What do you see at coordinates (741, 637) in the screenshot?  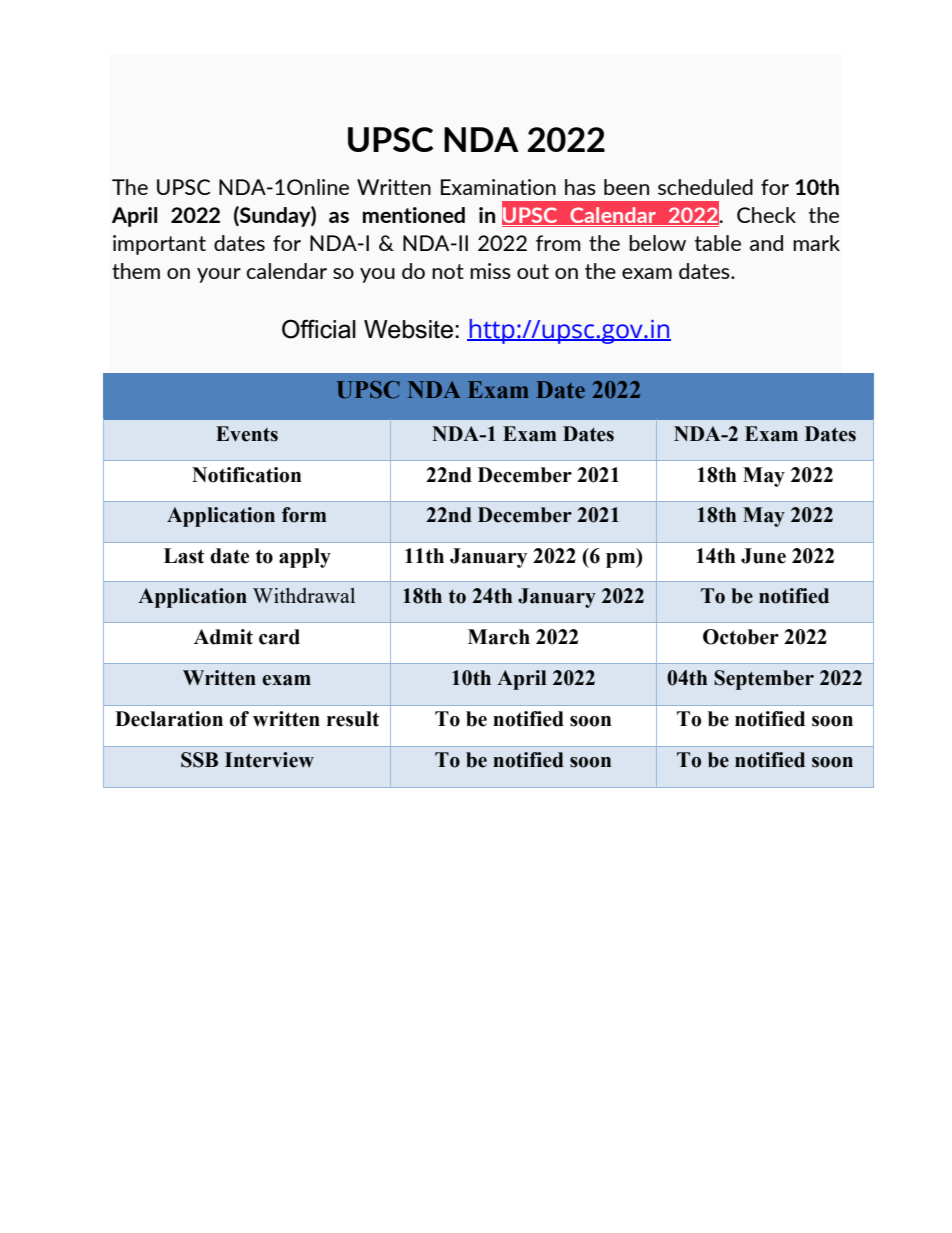 I see `October` at bounding box center [741, 637].
